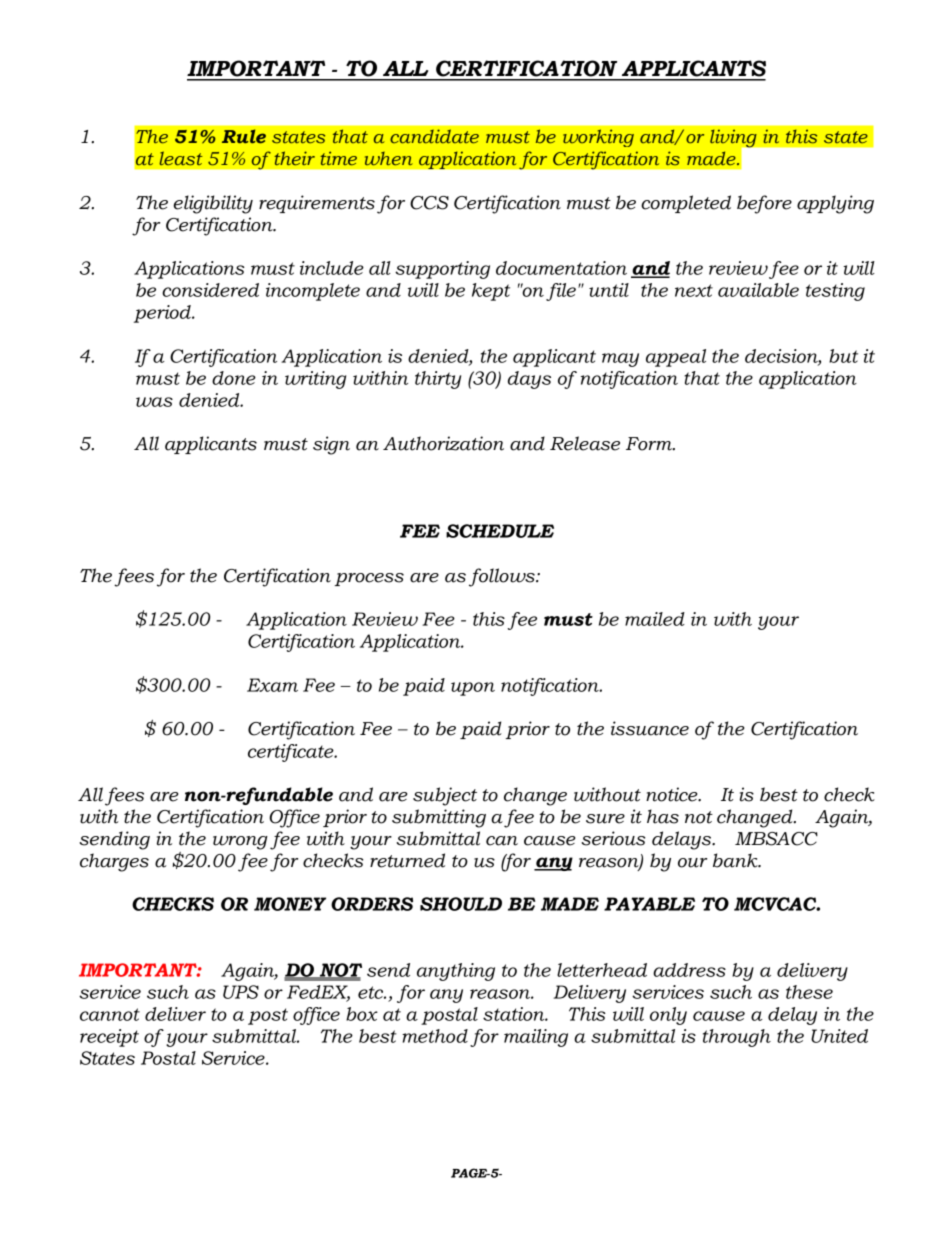  Describe the element at coordinates (734, 139) in the screenshot. I see `living` at that location.
